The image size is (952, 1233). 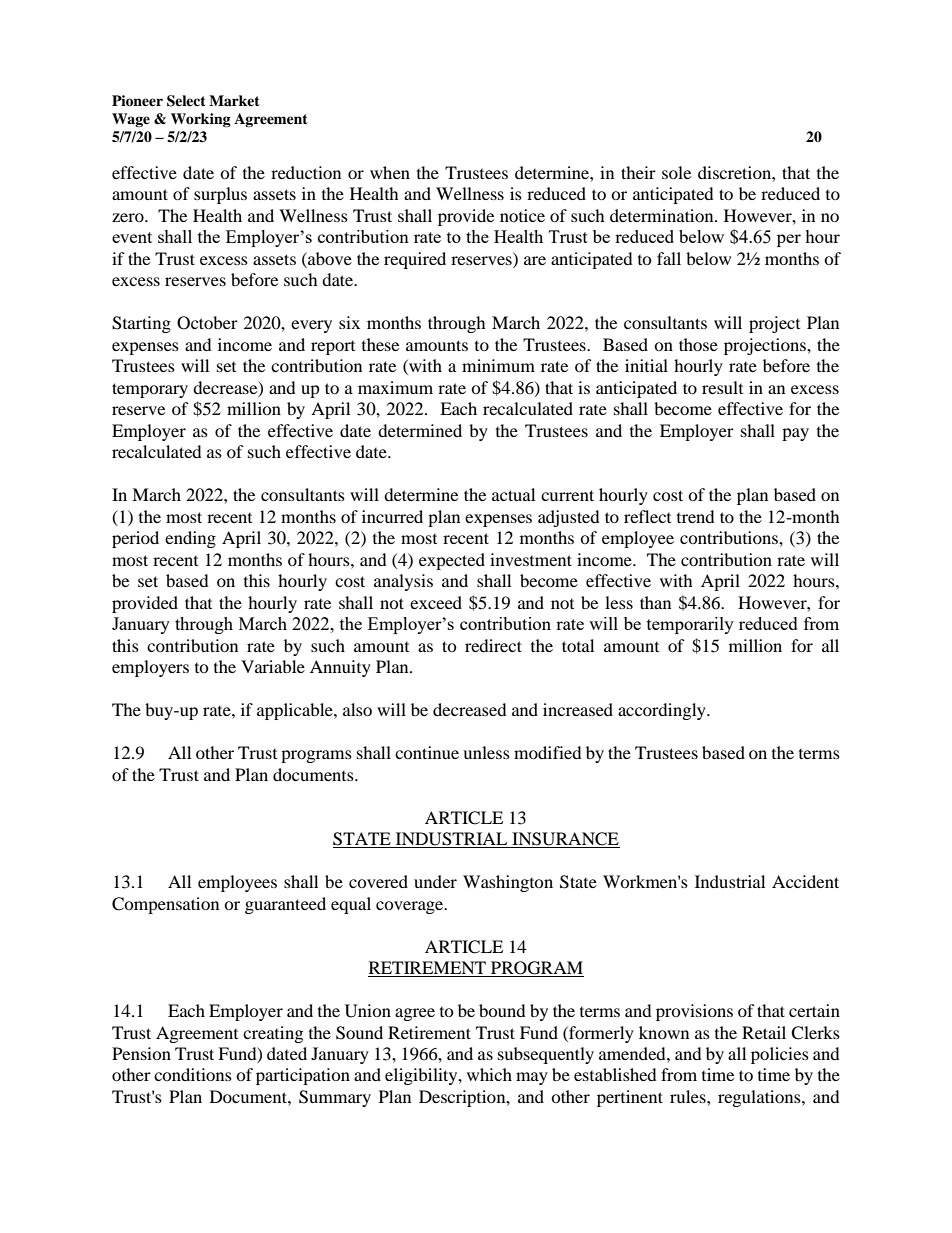 What do you see at coordinates (201, 120) in the screenshot?
I see `Working` at bounding box center [201, 120].
